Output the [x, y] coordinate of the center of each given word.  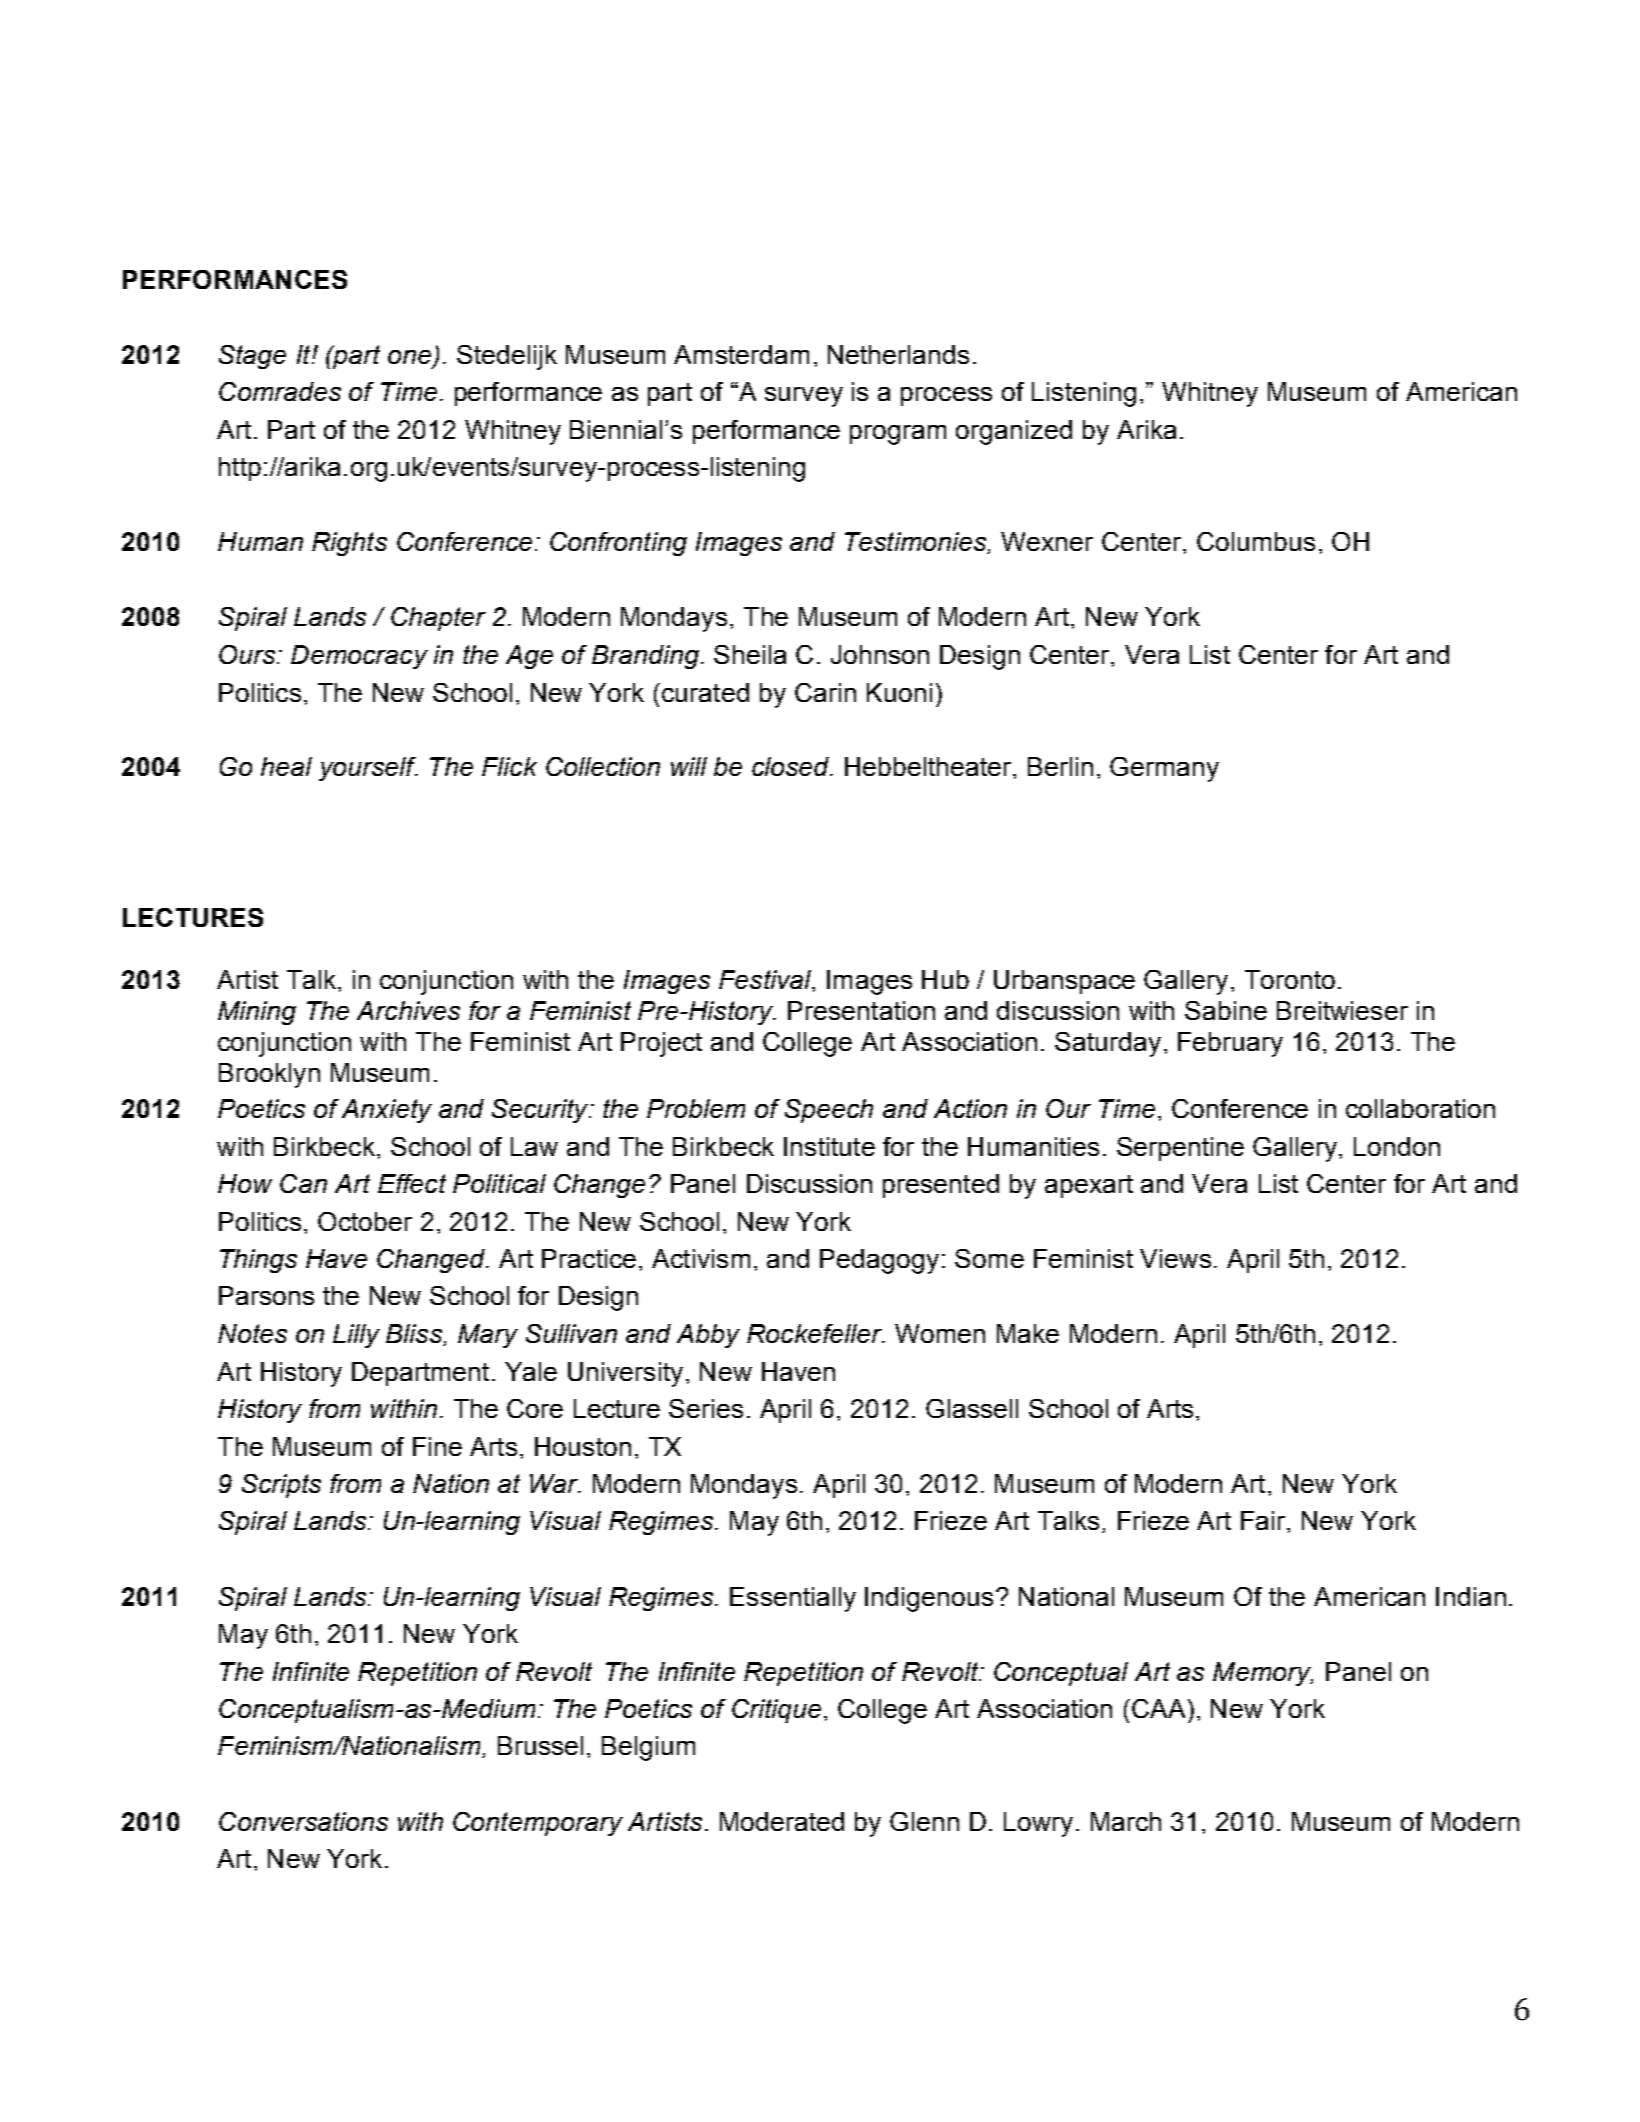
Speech [829, 1111]
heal [286, 766]
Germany [1164, 769]
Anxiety [387, 1111]
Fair [1264, 1520]
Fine [437, 1446]
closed [791, 766]
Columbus [1256, 541]
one [409, 357]
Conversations [303, 1821]
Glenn [924, 1821]
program [898, 435]
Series [706, 1408]
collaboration [1420, 1108]
